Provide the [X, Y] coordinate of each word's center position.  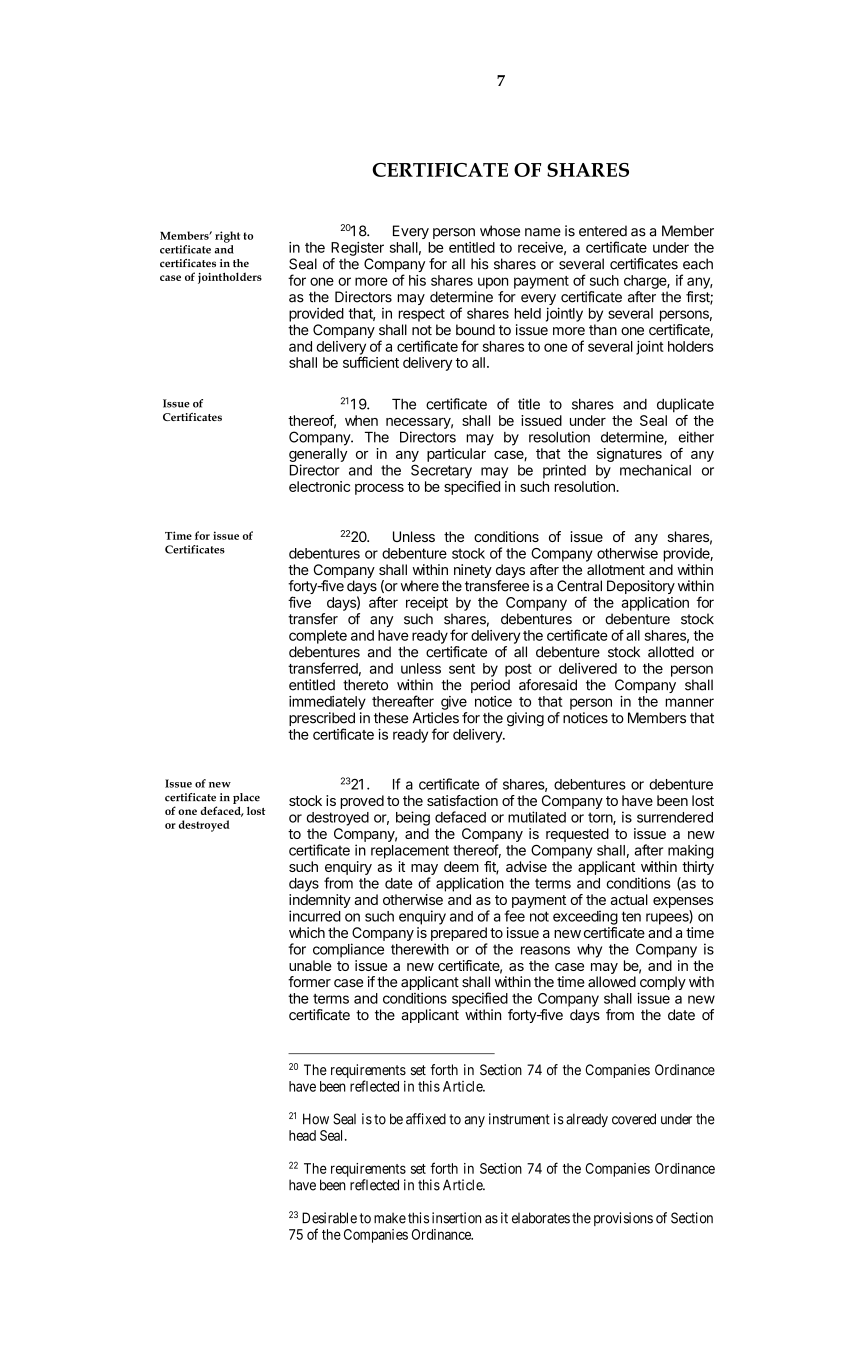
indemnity [320, 901]
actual [629, 899]
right [227, 237]
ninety [473, 571]
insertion [456, 1218]
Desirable [329, 1218]
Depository [641, 587]
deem [461, 866]
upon [493, 283]
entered [603, 231]
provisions [623, 1219]
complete [318, 637]
